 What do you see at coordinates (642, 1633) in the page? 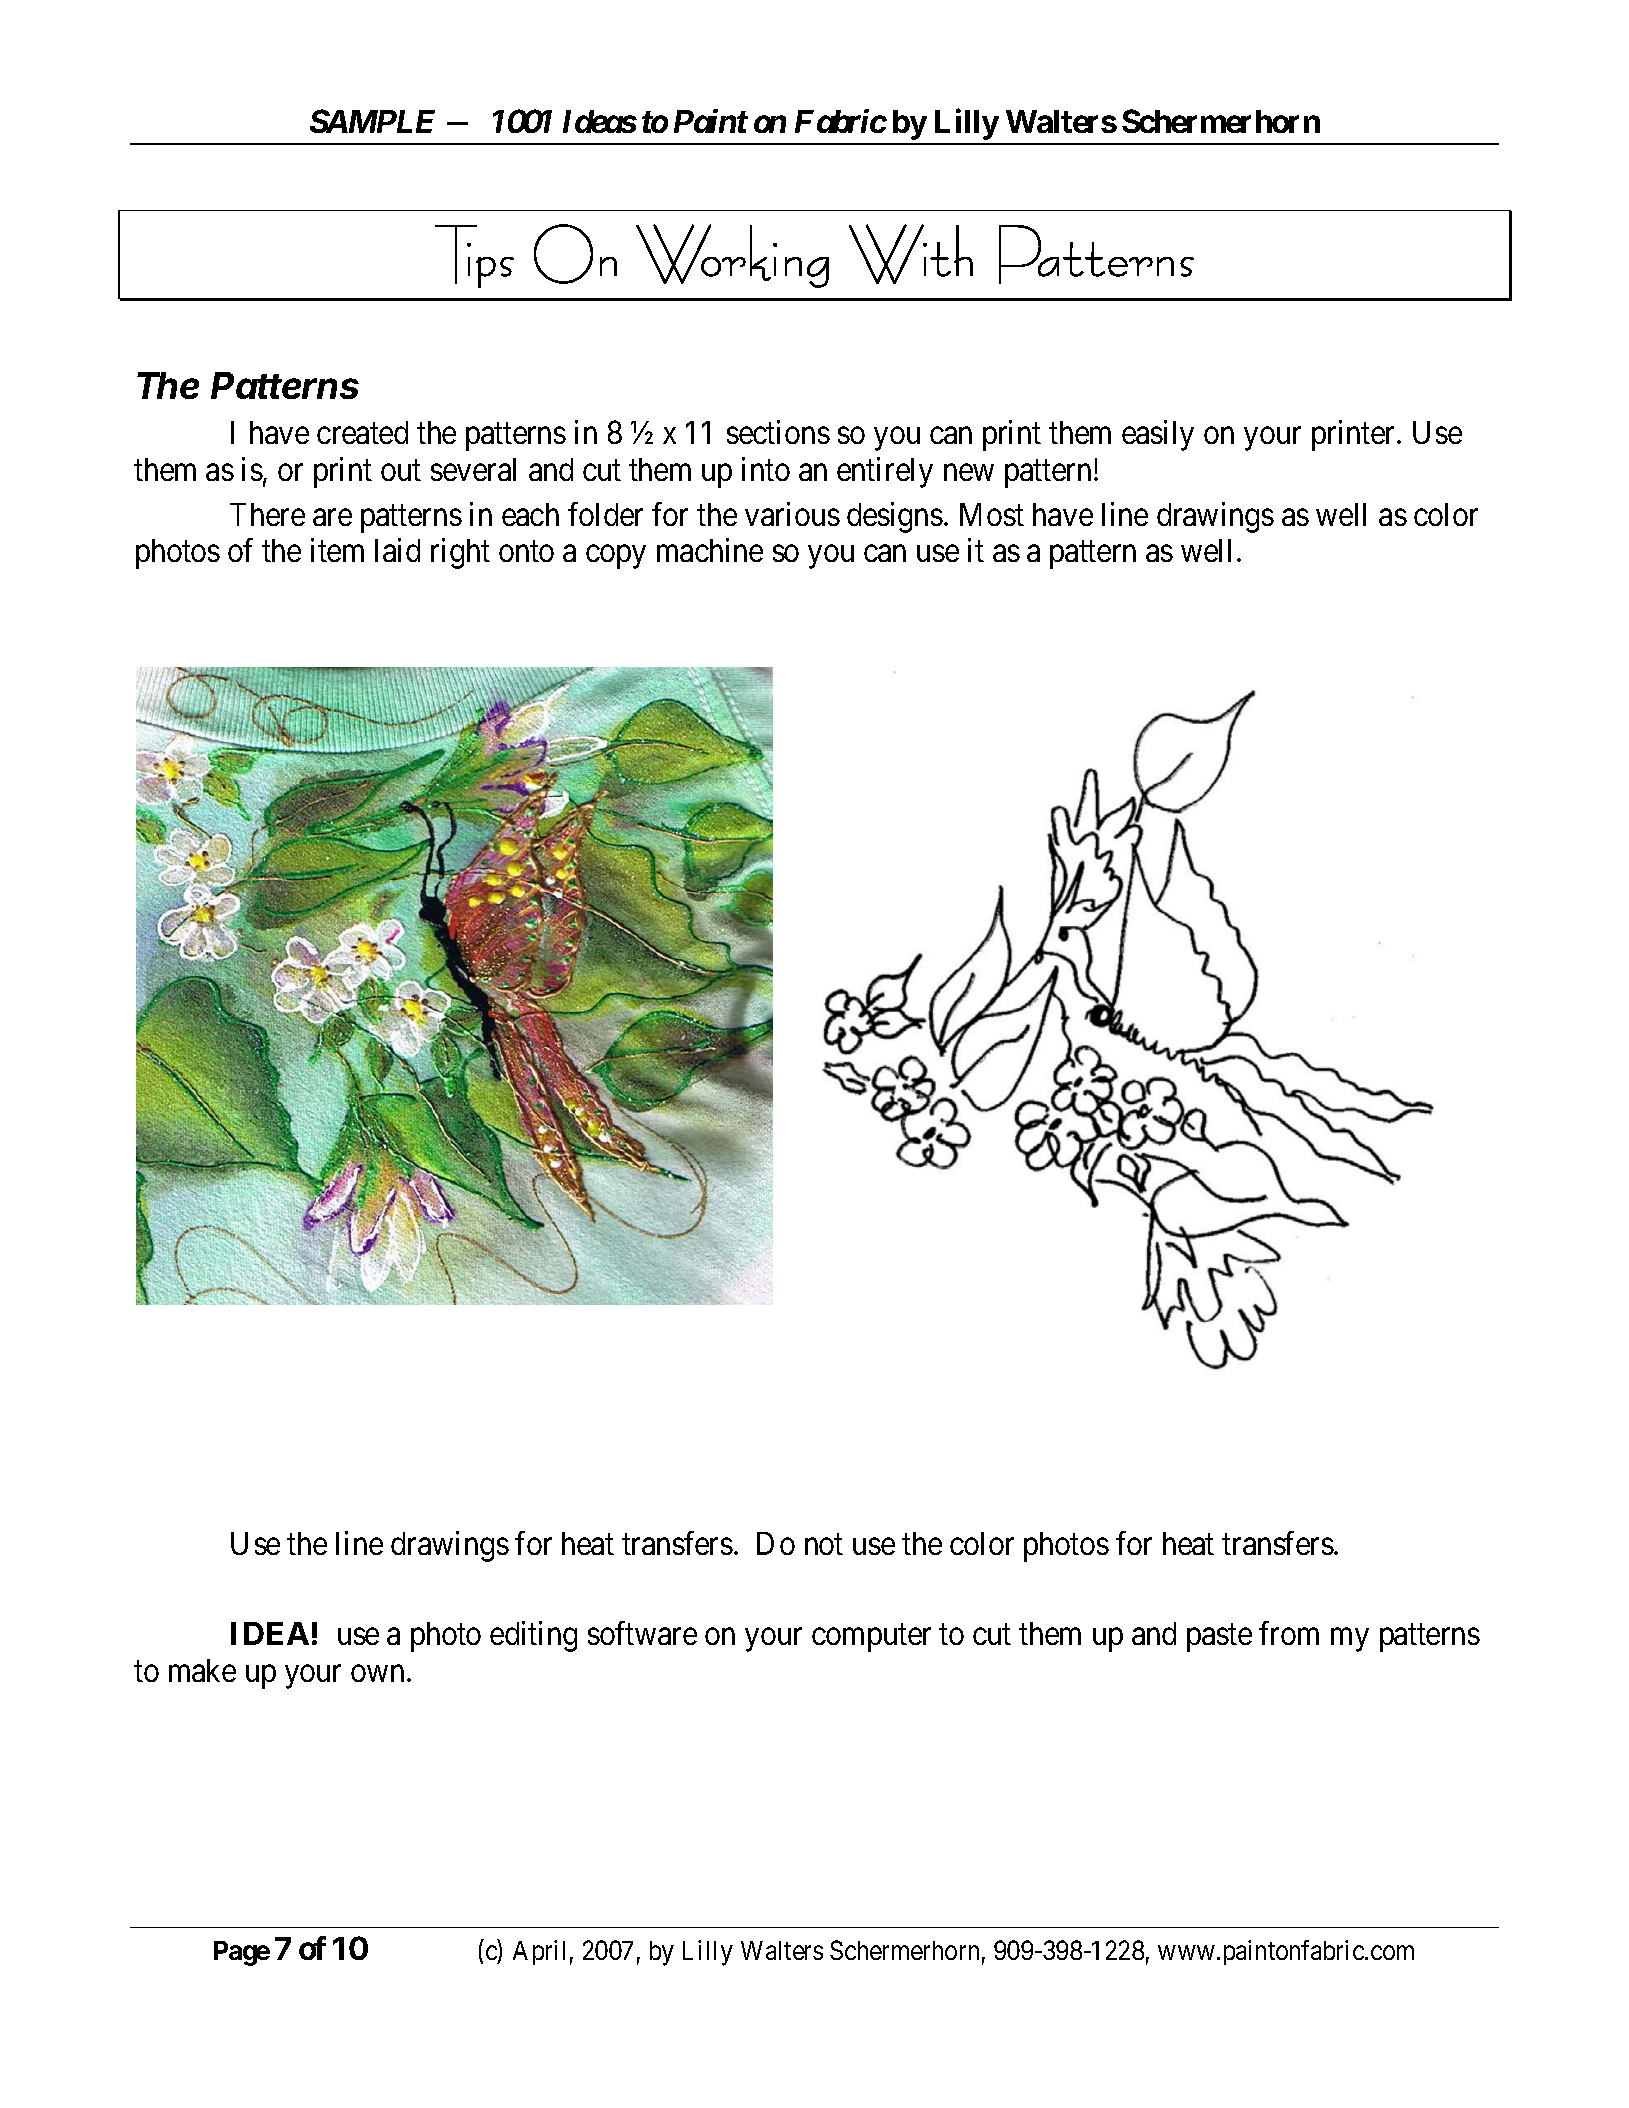
I see `software` at bounding box center [642, 1633].
